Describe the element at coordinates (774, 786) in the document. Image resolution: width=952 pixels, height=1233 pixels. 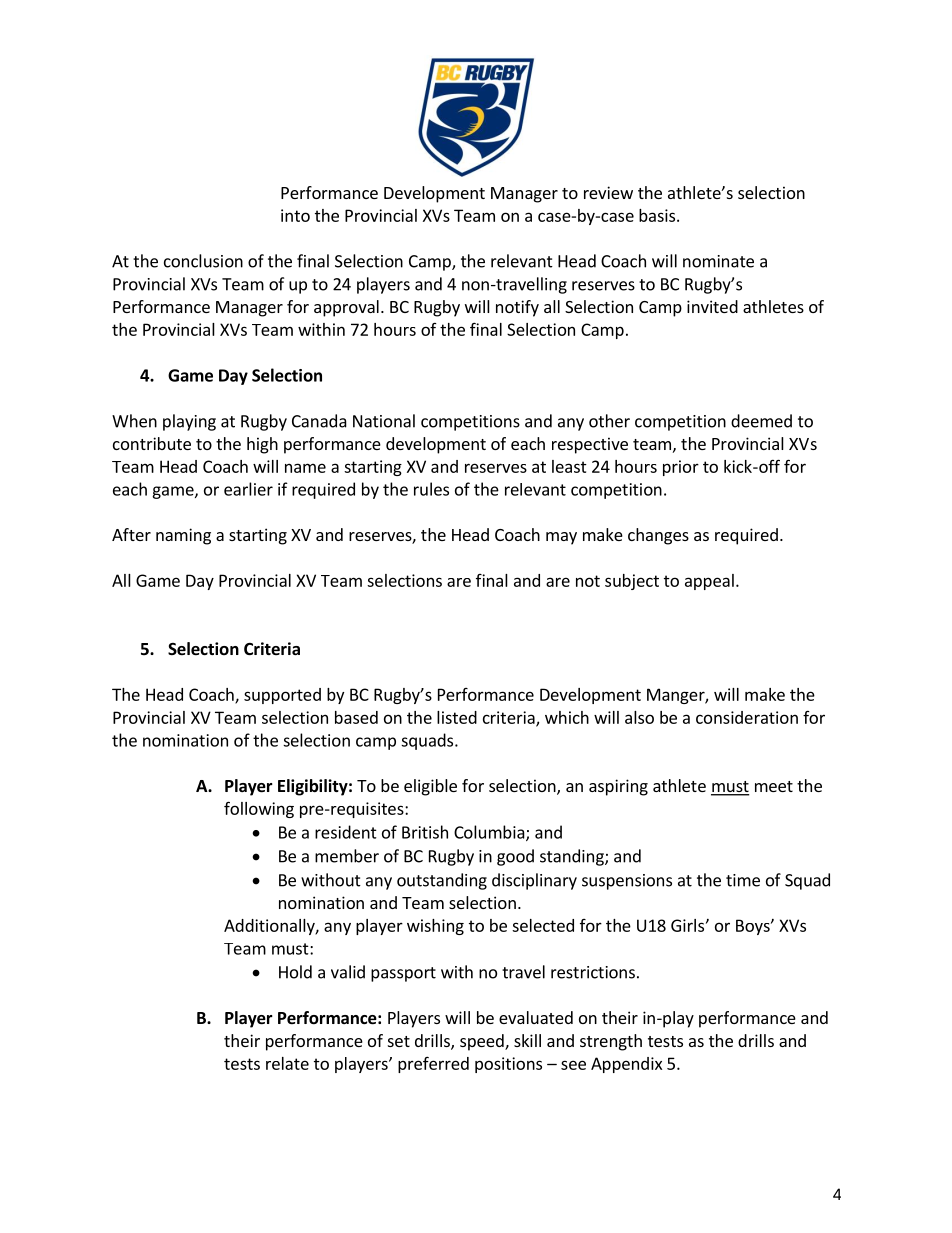
I see `meet` at that location.
